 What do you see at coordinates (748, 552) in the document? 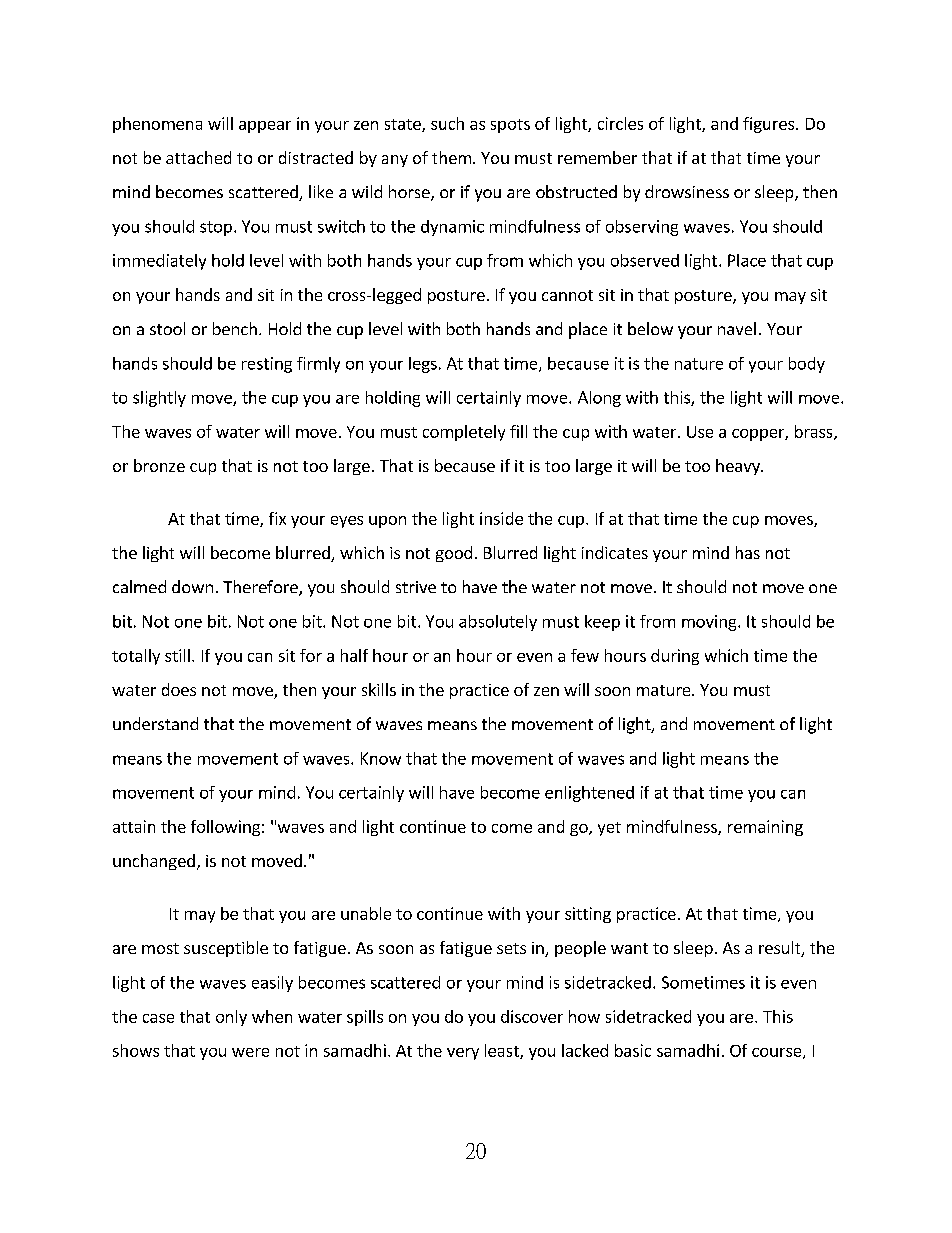
I see `has` at bounding box center [748, 552].
